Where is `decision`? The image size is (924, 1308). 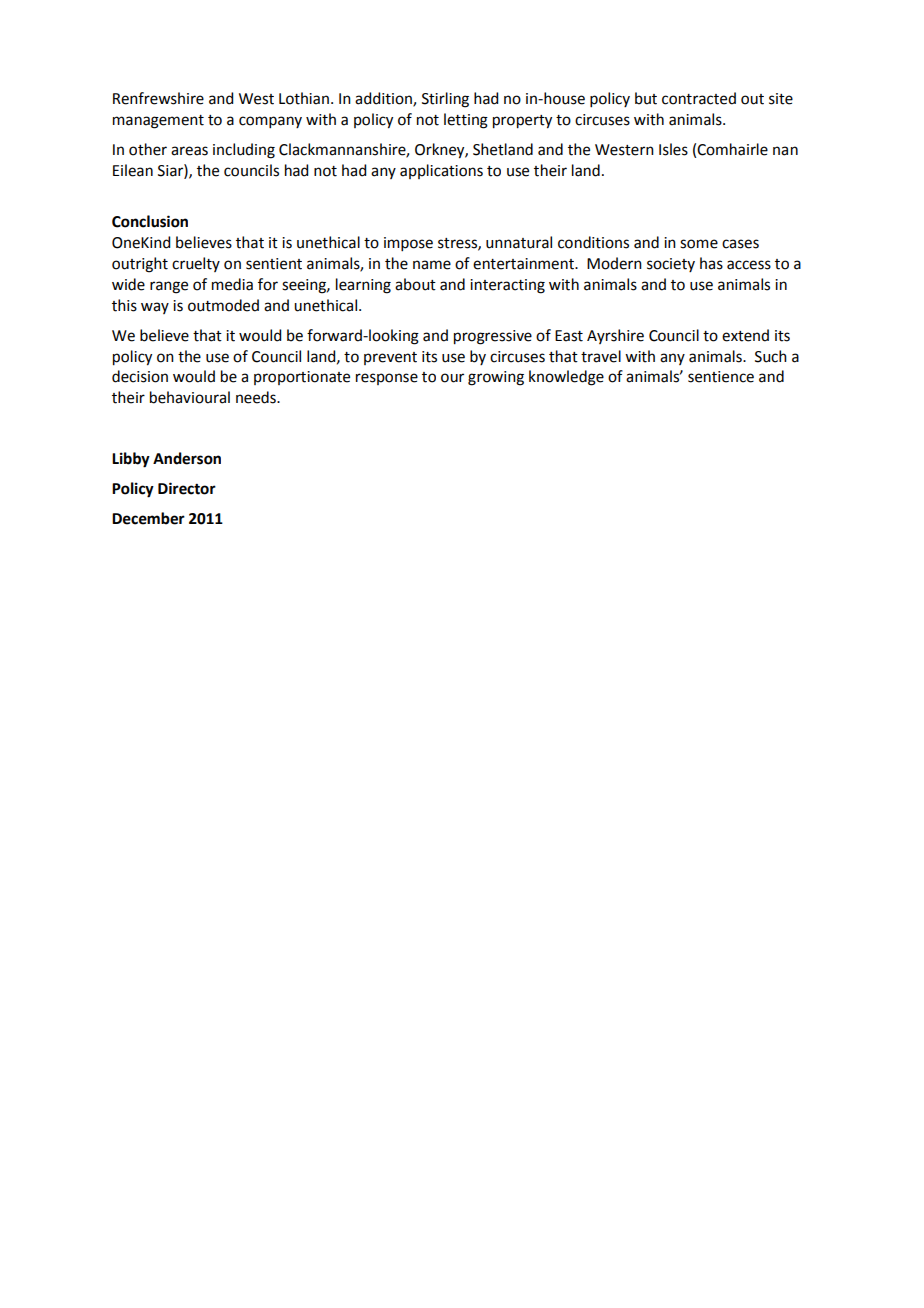 decision is located at coordinates (140, 376).
